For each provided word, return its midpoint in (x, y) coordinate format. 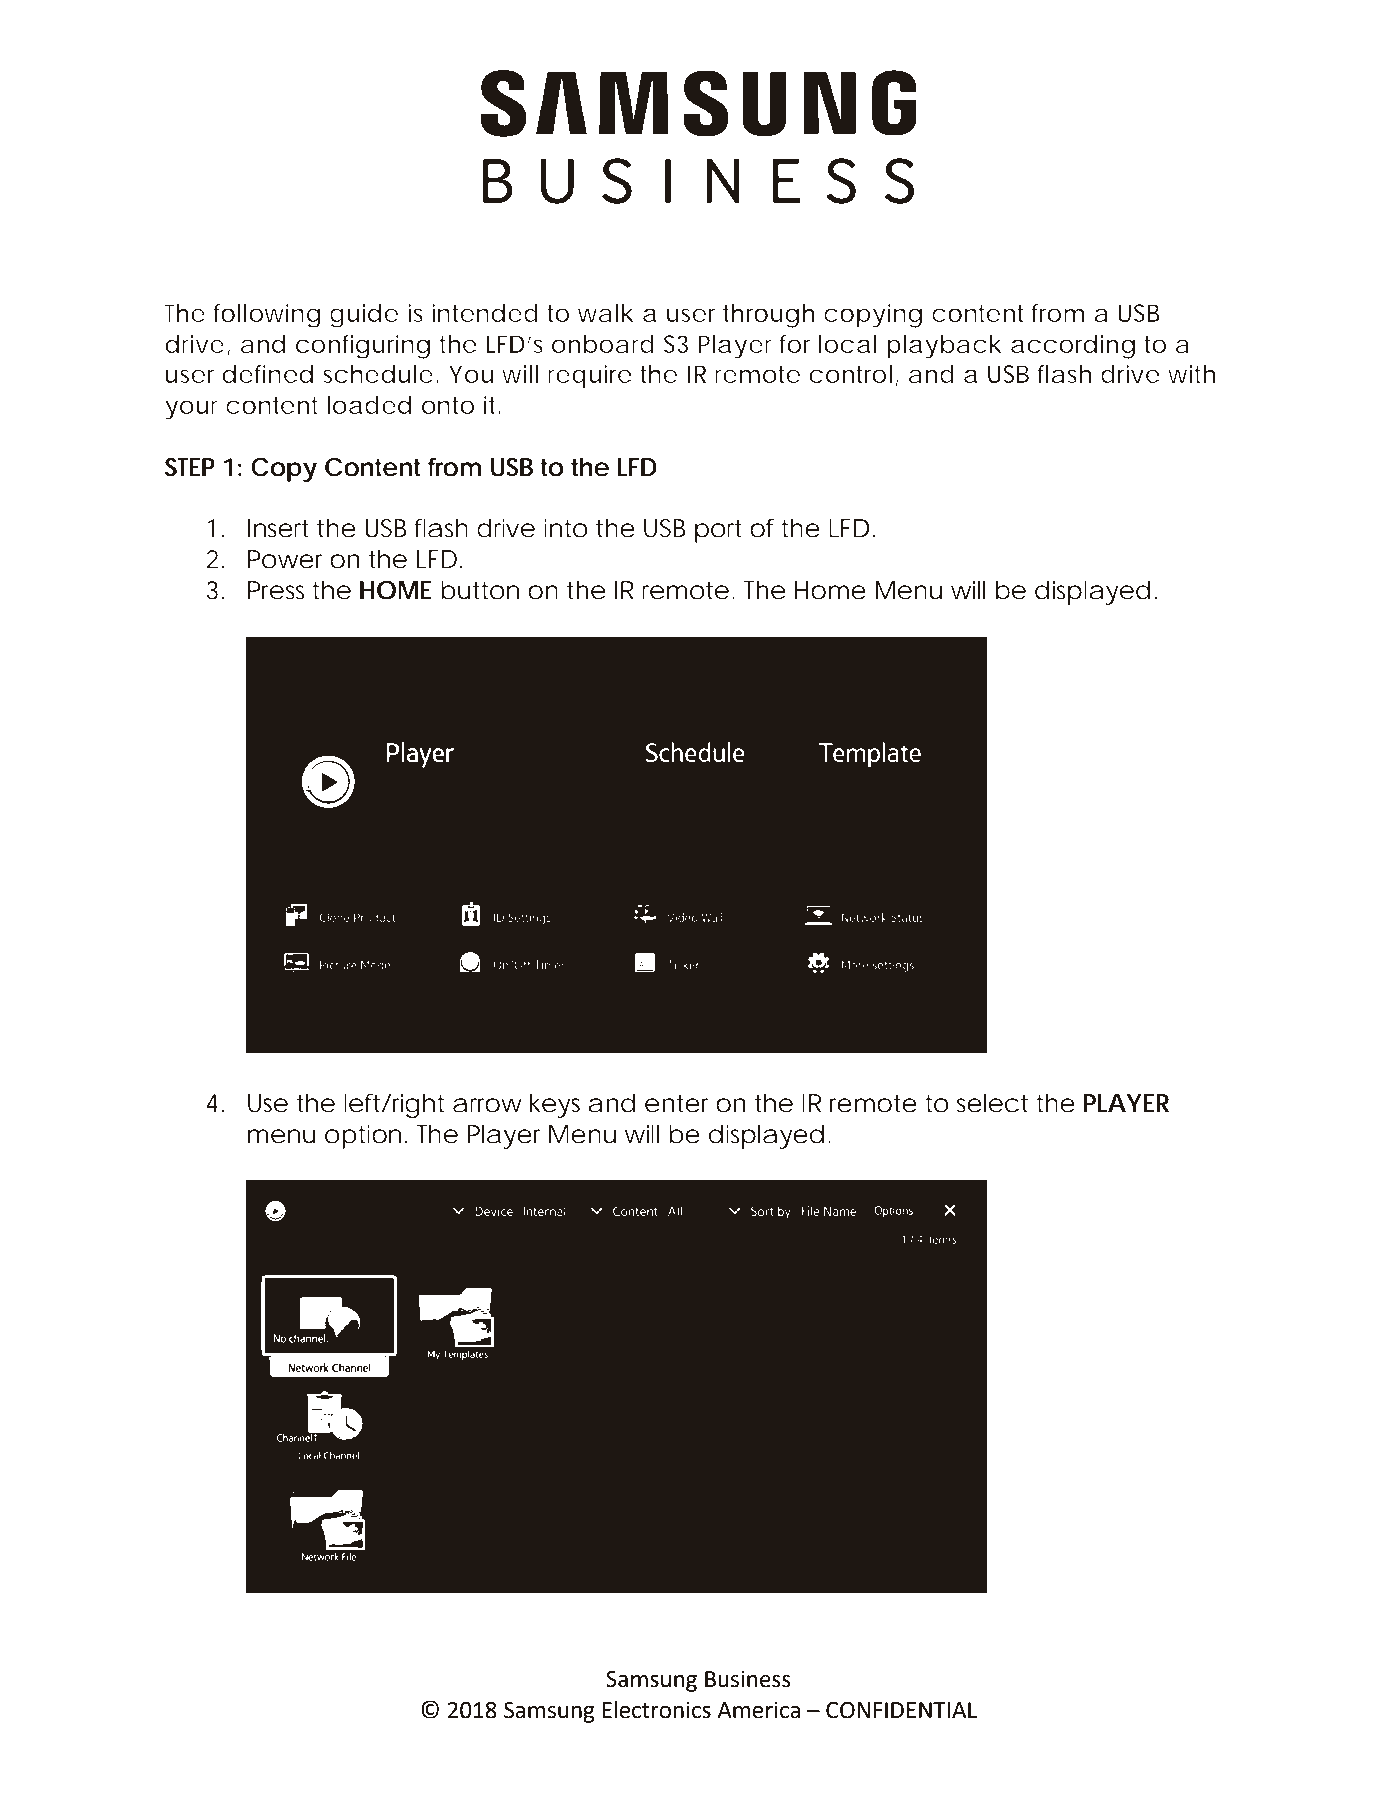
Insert (278, 528)
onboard (602, 344)
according (1073, 347)
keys (555, 1106)
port (718, 531)
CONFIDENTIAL (901, 1710)
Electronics (656, 1710)
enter (676, 1104)
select (992, 1103)
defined (267, 374)
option (363, 1137)
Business (748, 1679)
